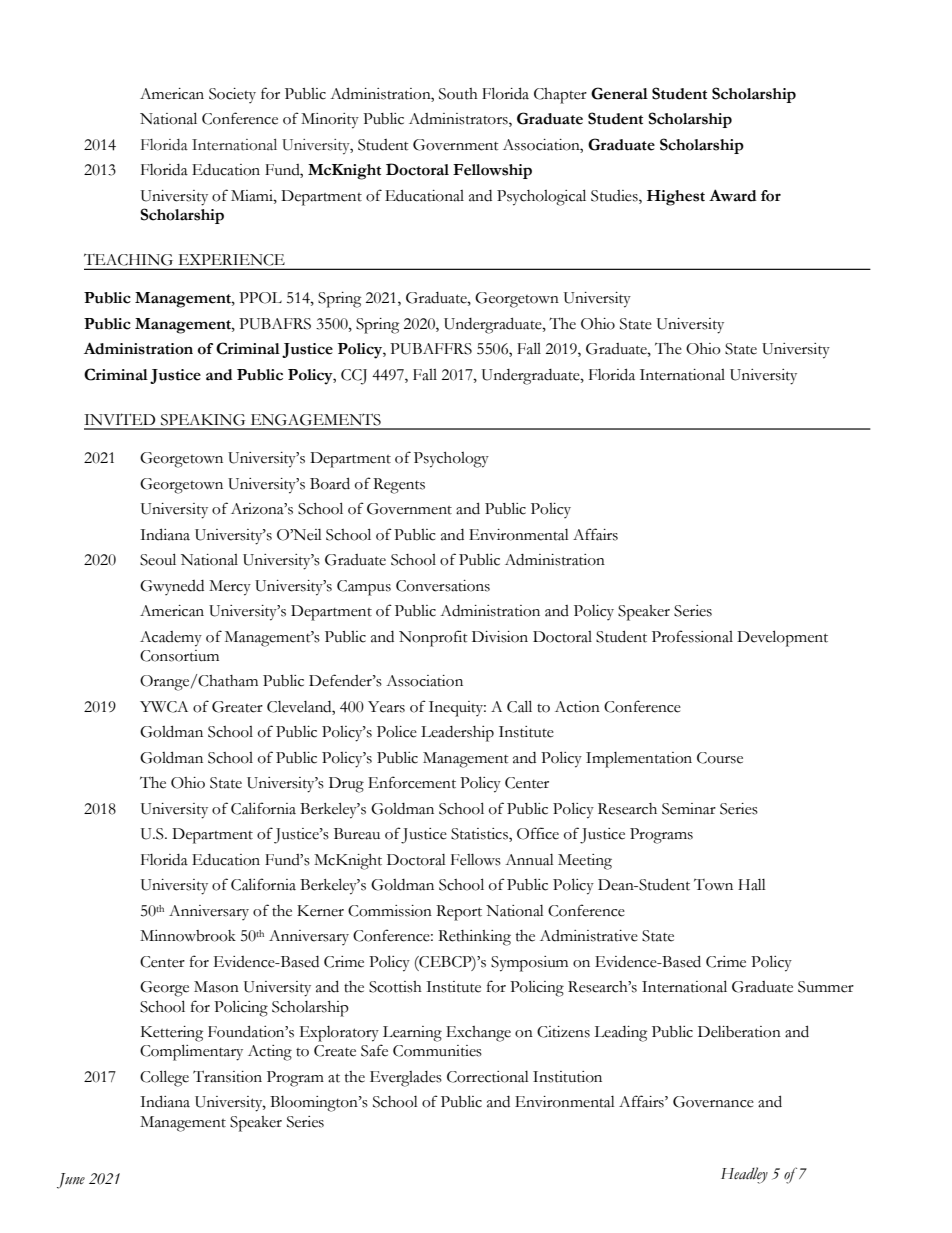  Describe the element at coordinates (733, 195) in the page. I see `Award` at that location.
